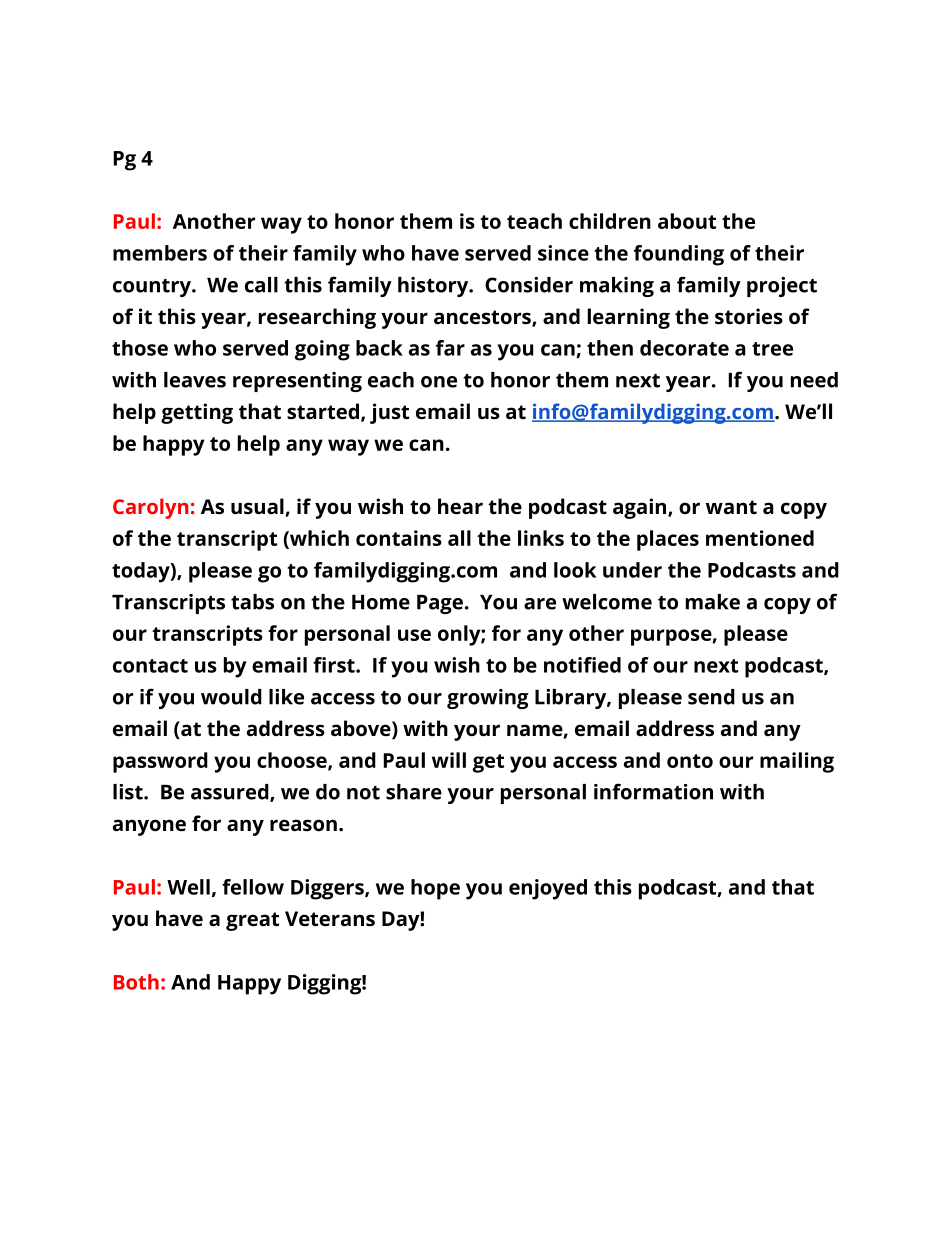 This screenshot has height=1233, width=952. Describe the element at coordinates (160, 253) in the screenshot. I see `members` at that location.
